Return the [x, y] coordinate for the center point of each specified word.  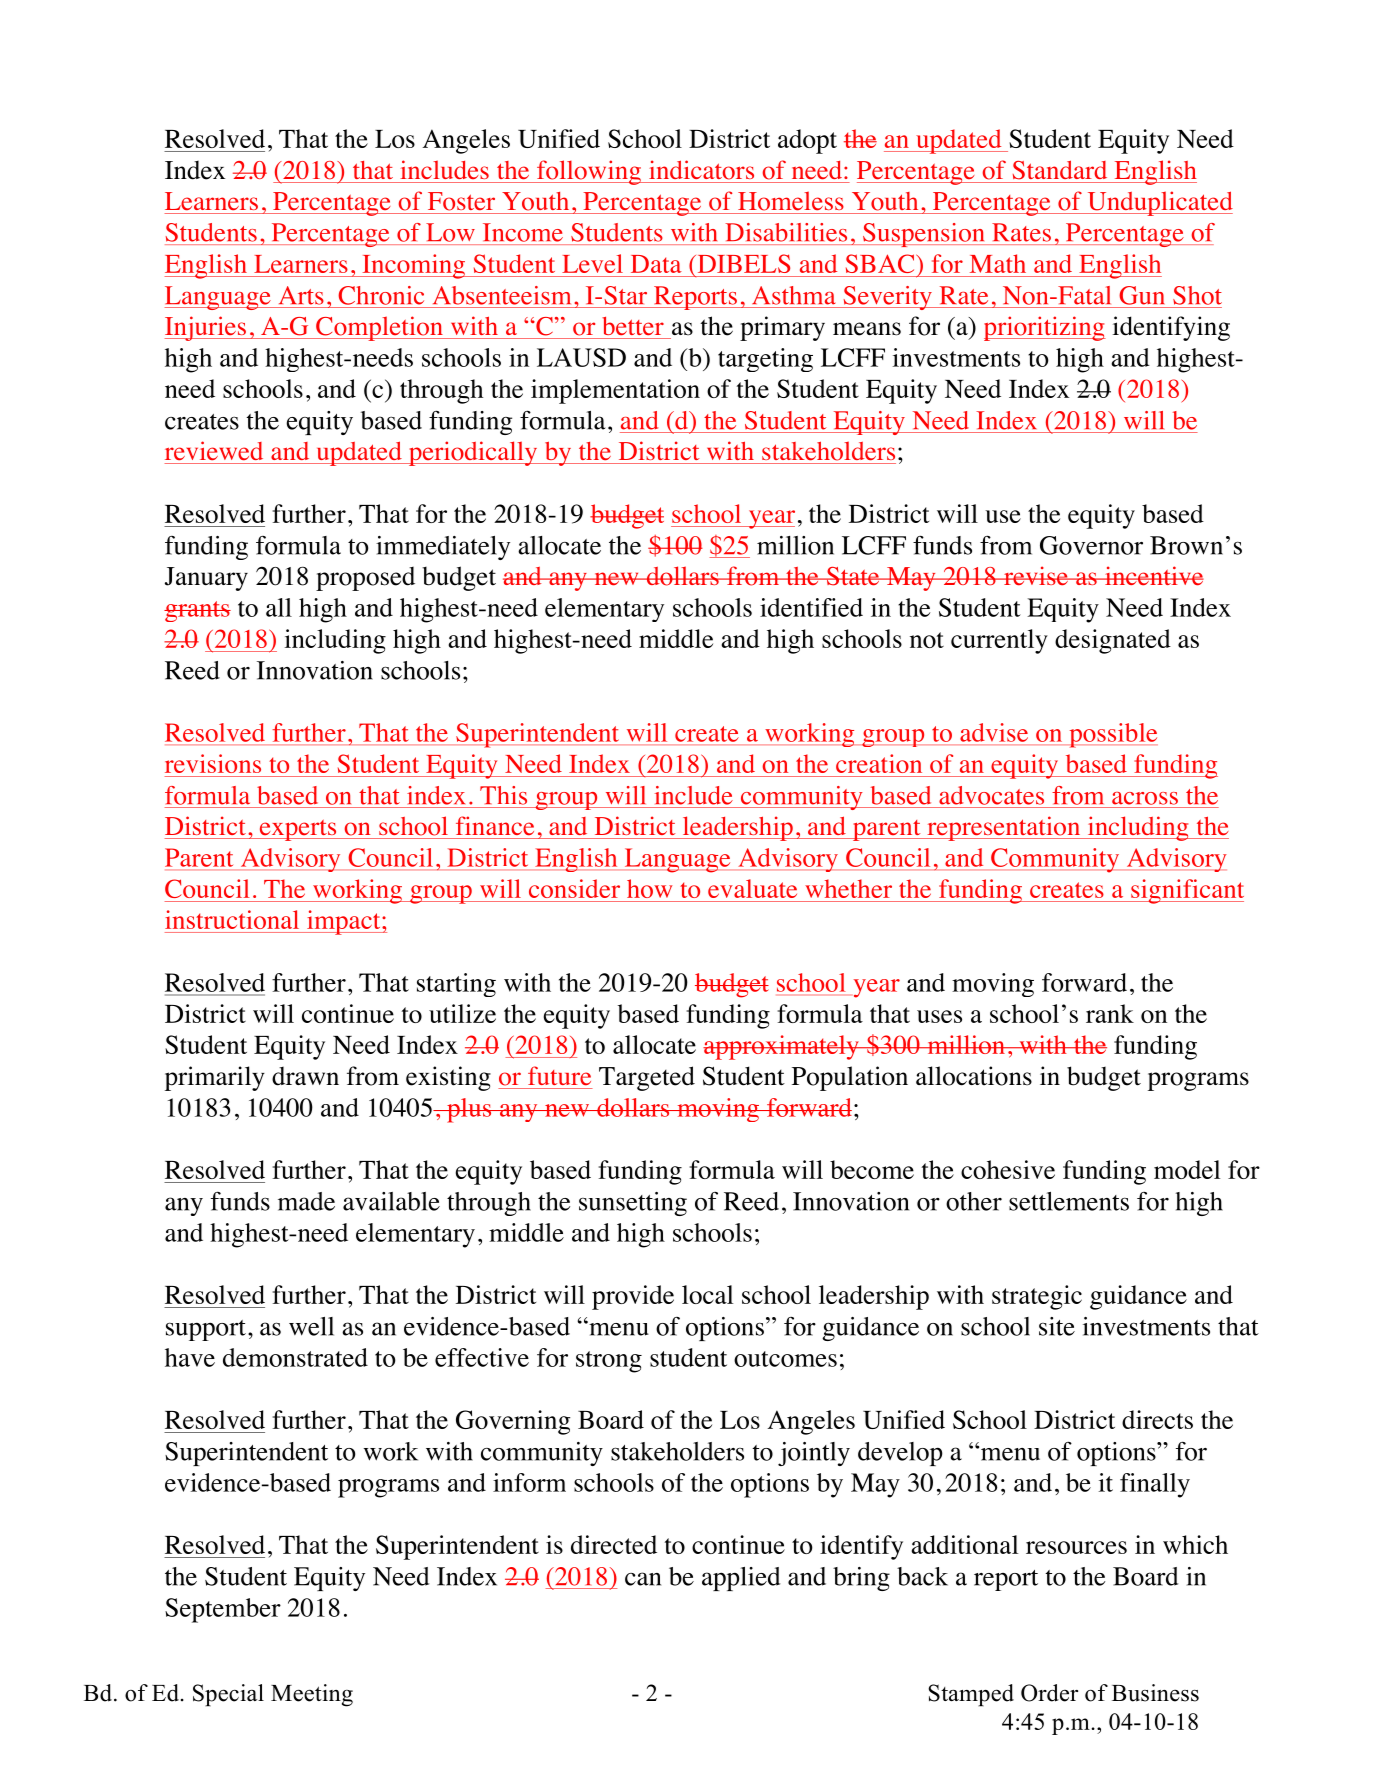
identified [811, 607]
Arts [301, 295]
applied [741, 1579]
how [649, 888]
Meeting [312, 1695]
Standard [1060, 170]
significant [1186, 891]
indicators [701, 170]
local [707, 1294]
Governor [1091, 545]
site [1057, 1326]
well [311, 1326]
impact [344, 922]
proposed [365, 579]
